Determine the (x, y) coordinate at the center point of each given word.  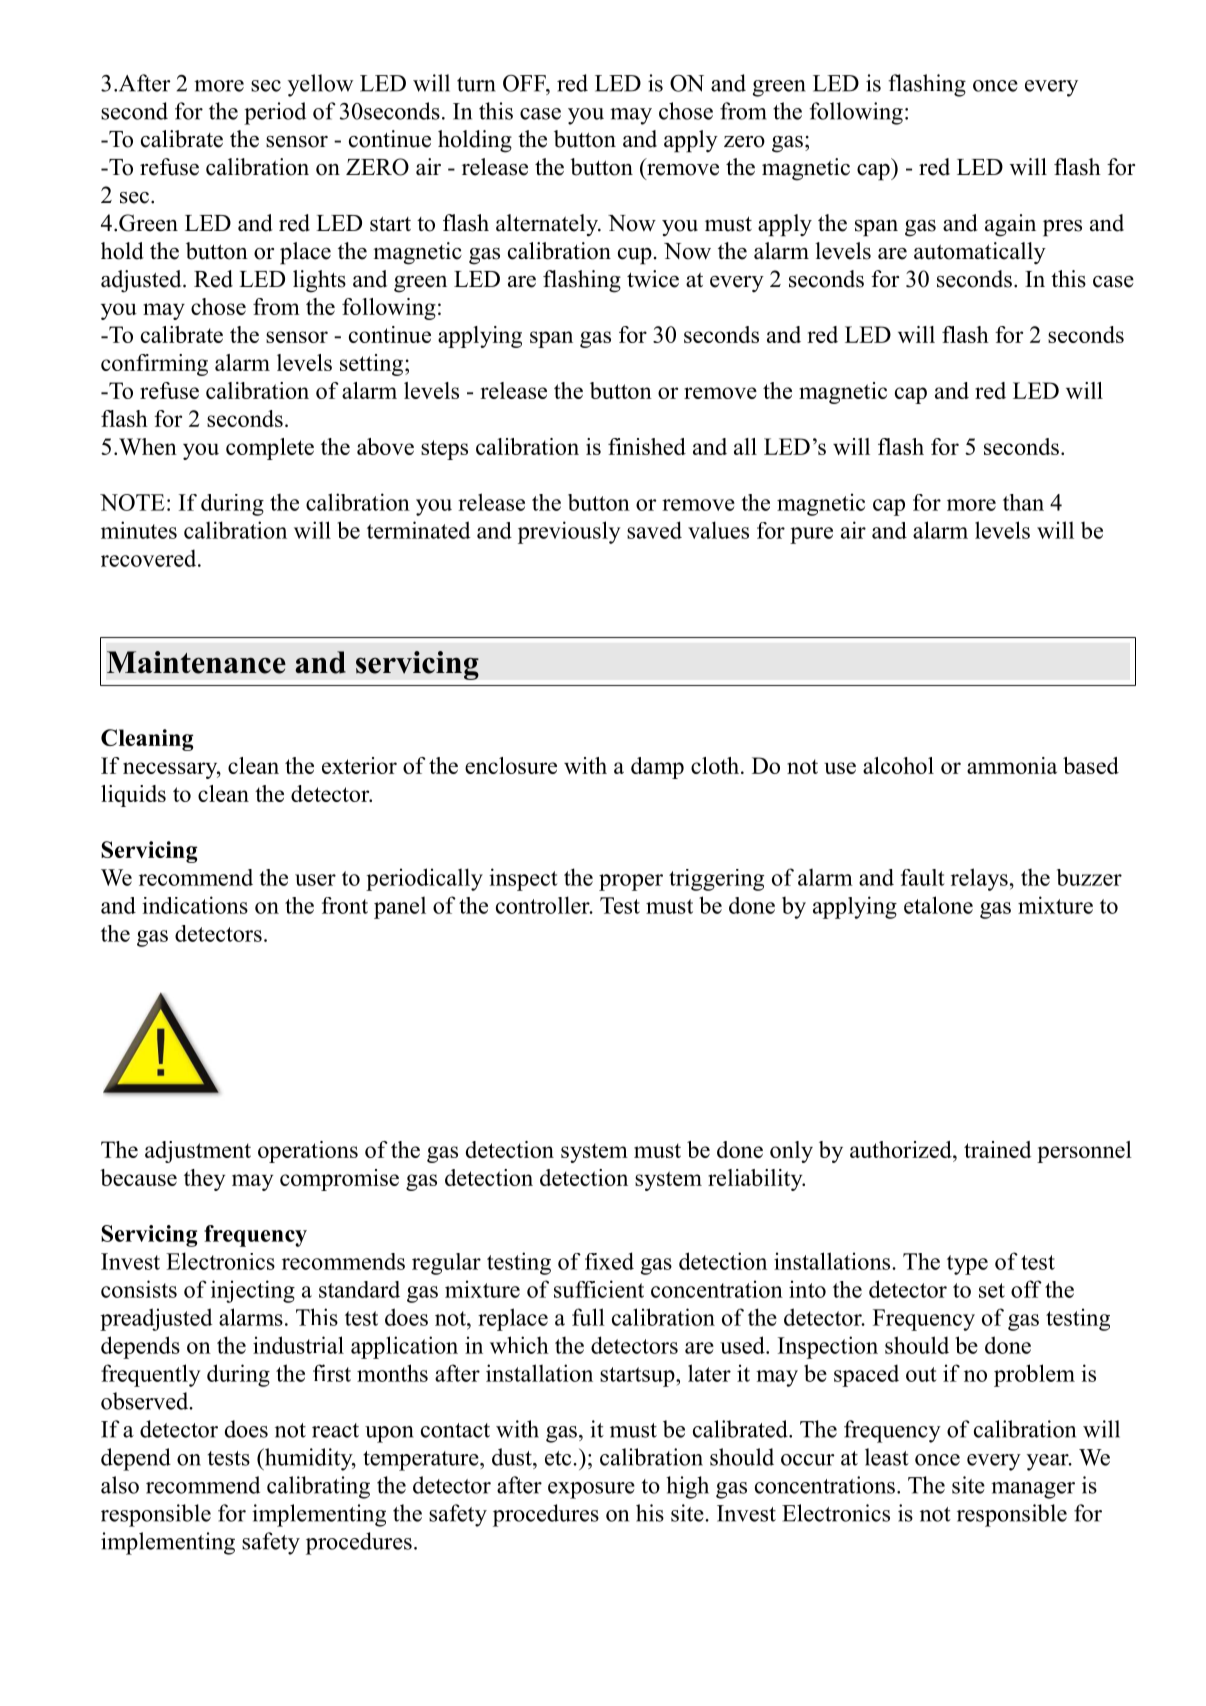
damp (657, 768)
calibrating (318, 1487)
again (1010, 225)
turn (476, 84)
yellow (320, 85)
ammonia (1012, 765)
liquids (133, 796)
